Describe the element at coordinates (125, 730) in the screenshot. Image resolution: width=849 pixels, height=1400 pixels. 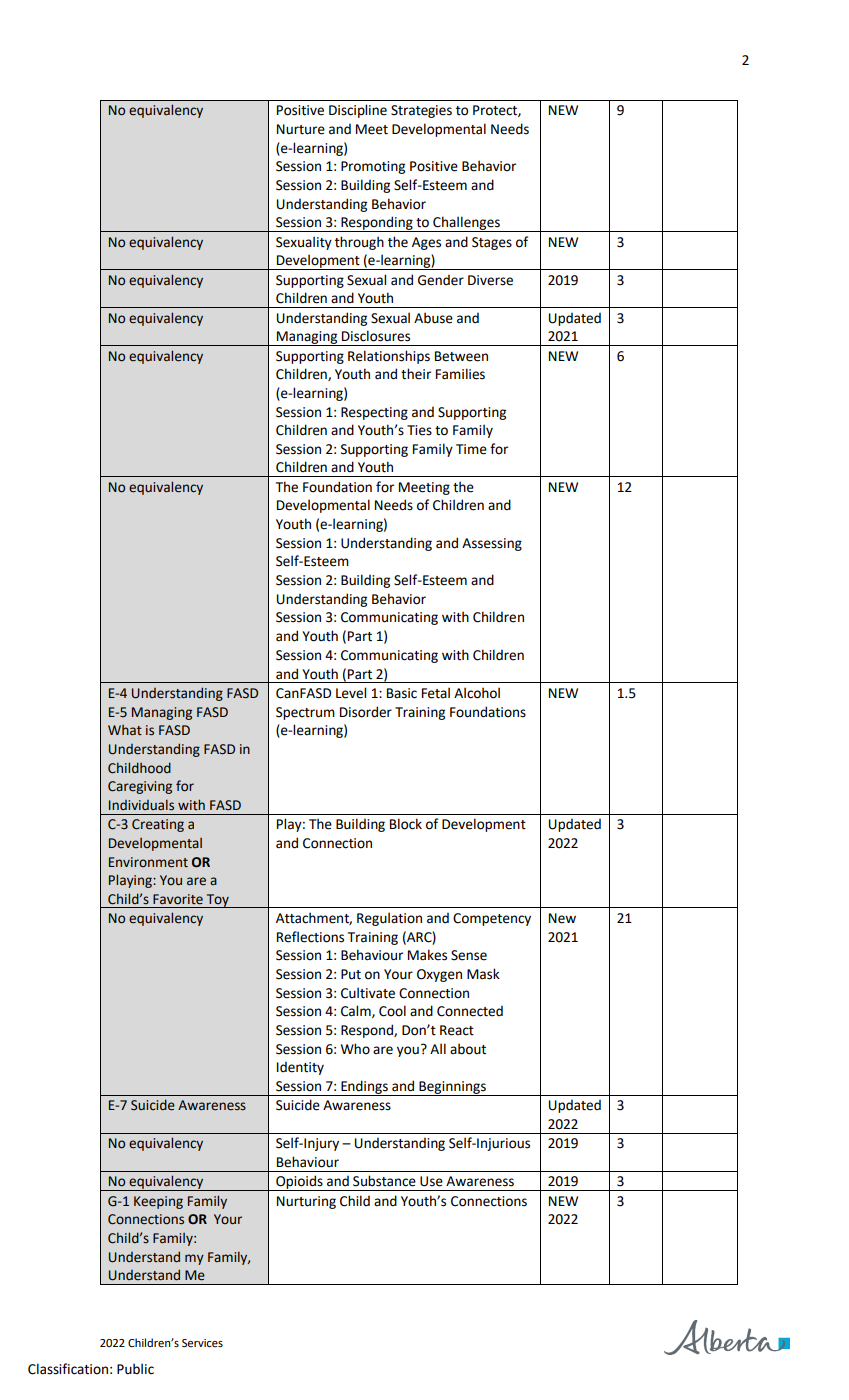
I see `What` at that location.
